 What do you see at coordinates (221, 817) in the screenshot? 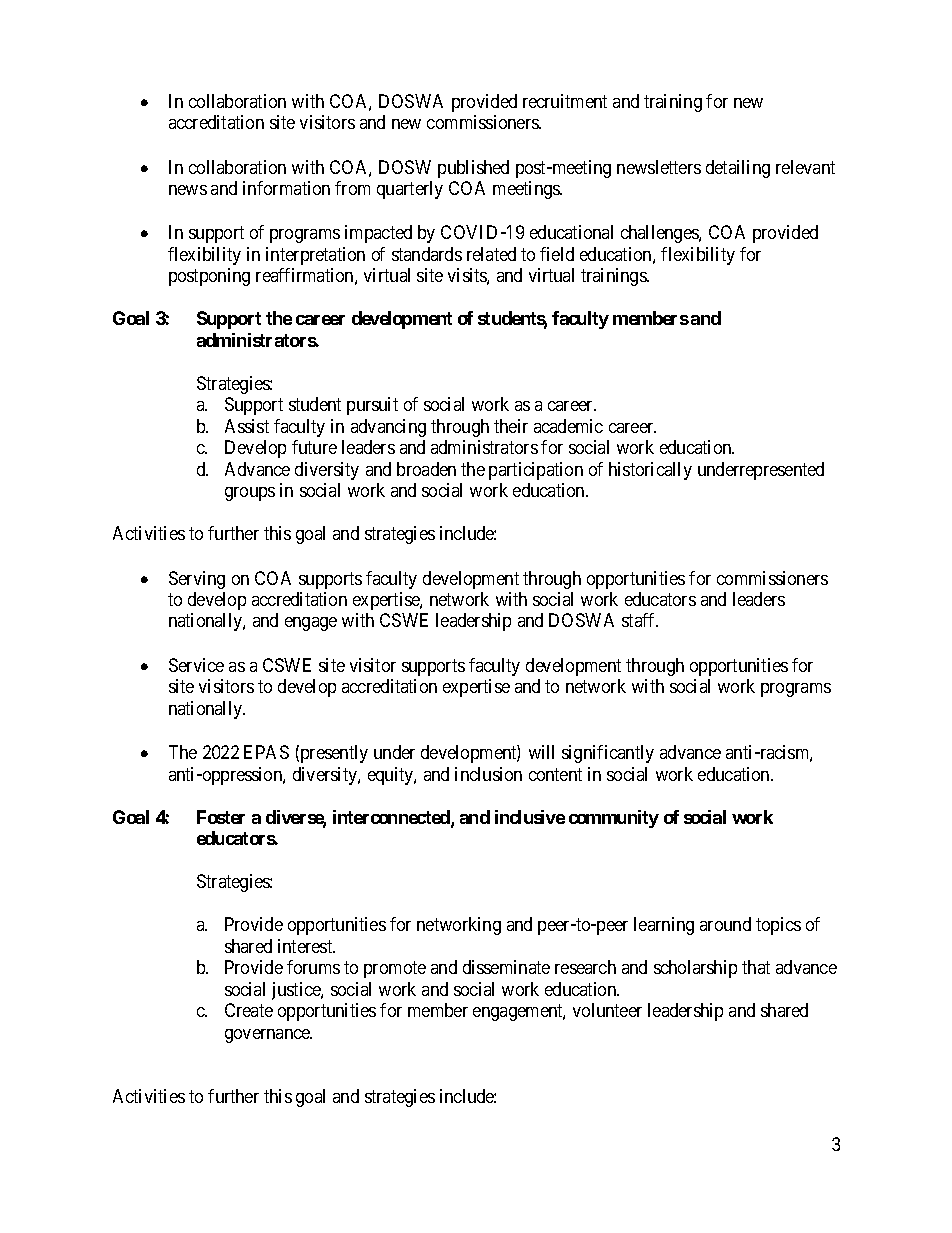
I see `Foster` at bounding box center [221, 817].
